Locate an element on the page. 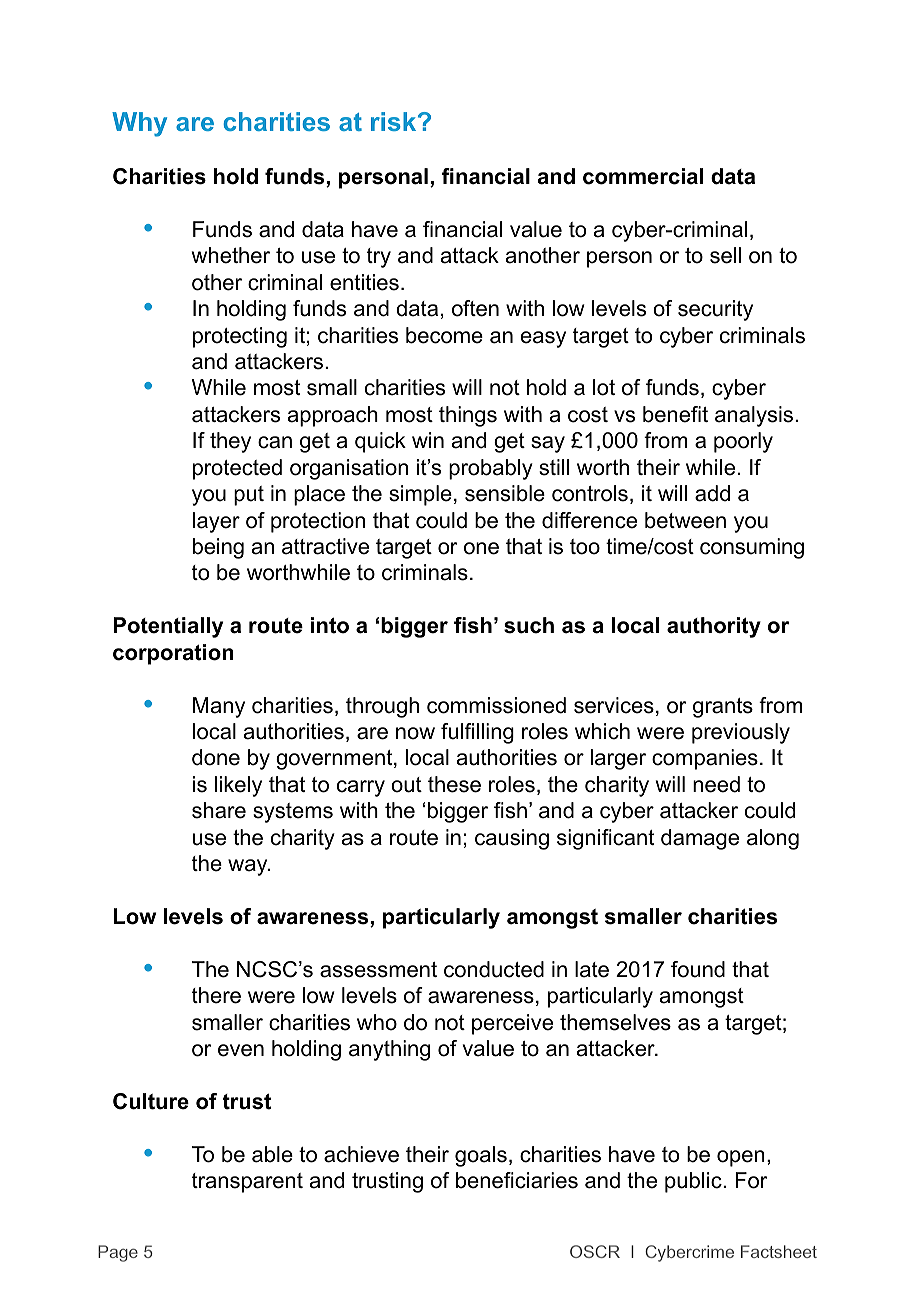 The height and width of the image is (1311, 924). risk is located at coordinates (395, 121).
